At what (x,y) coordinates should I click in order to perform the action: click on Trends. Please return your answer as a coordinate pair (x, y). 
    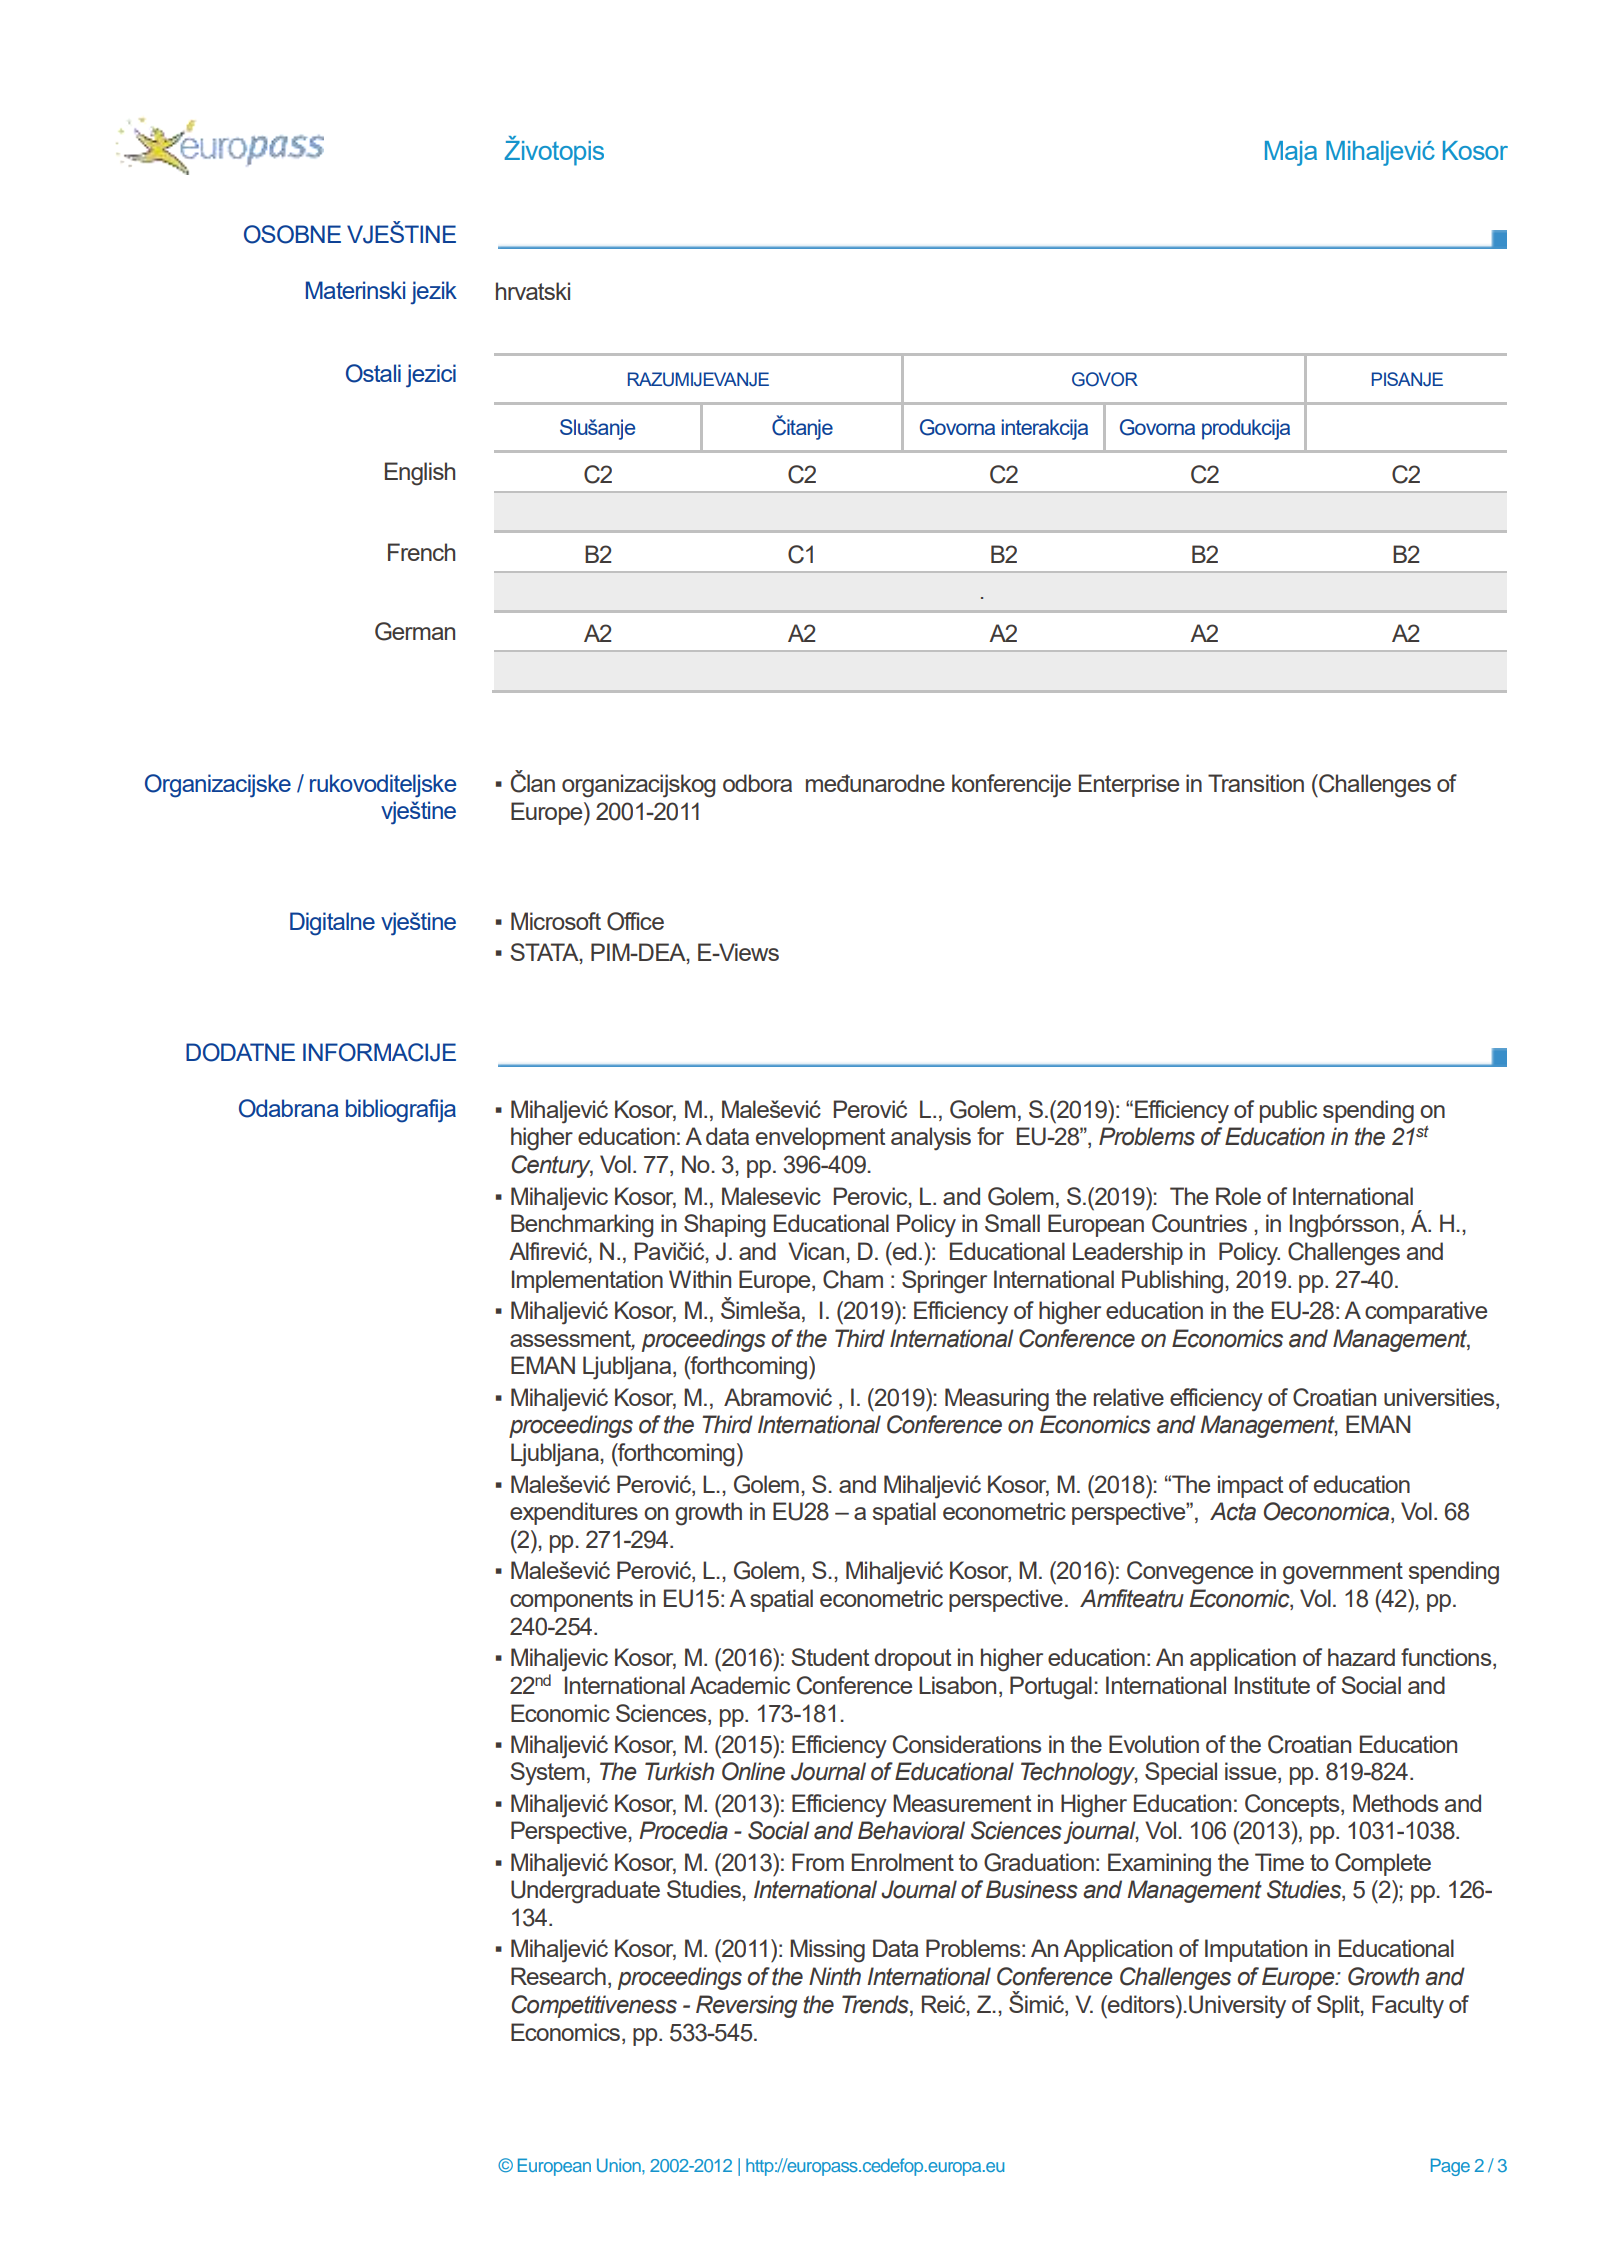
    Looking at the image, I should click on (876, 2004).
